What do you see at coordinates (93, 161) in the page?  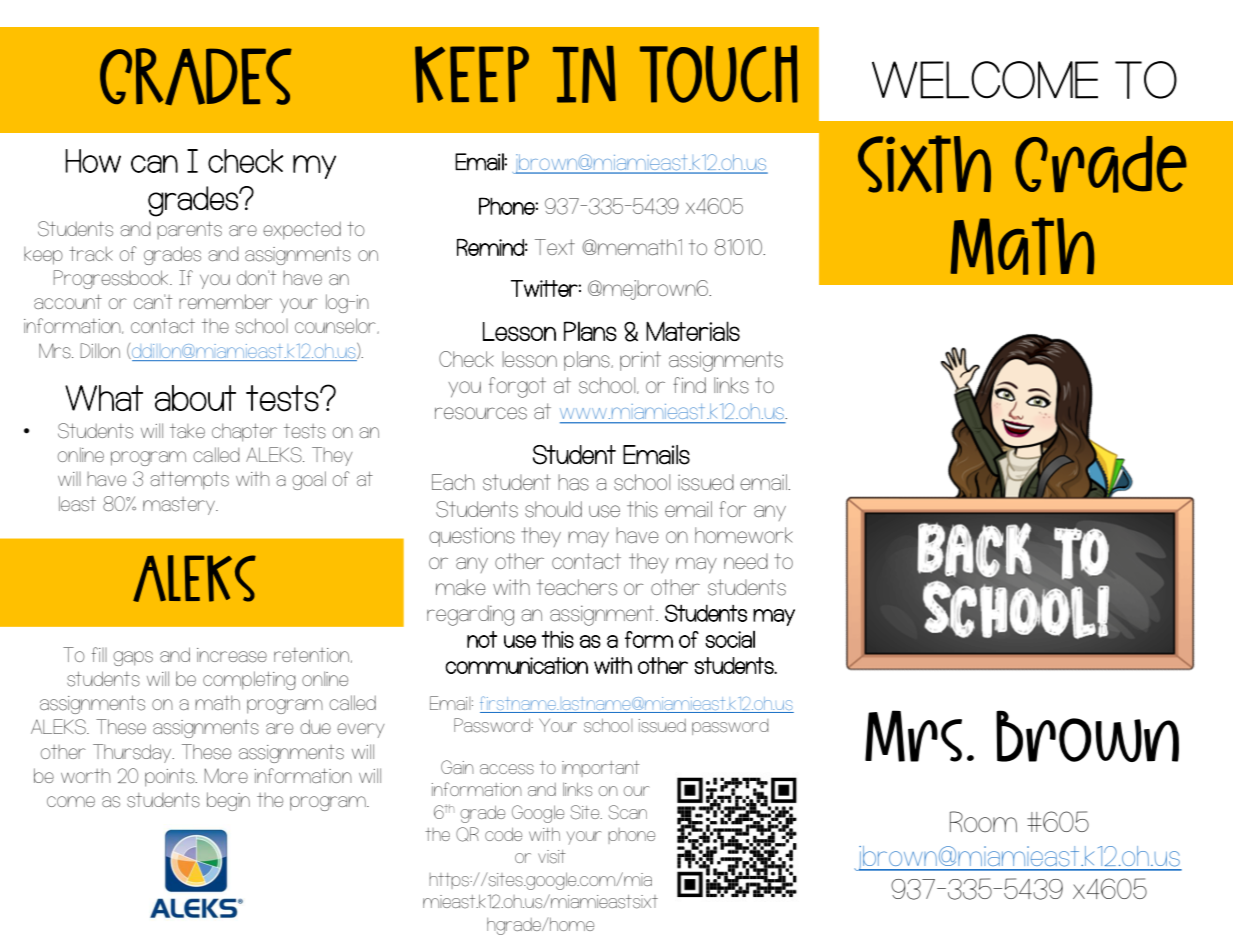 I see `How` at bounding box center [93, 161].
